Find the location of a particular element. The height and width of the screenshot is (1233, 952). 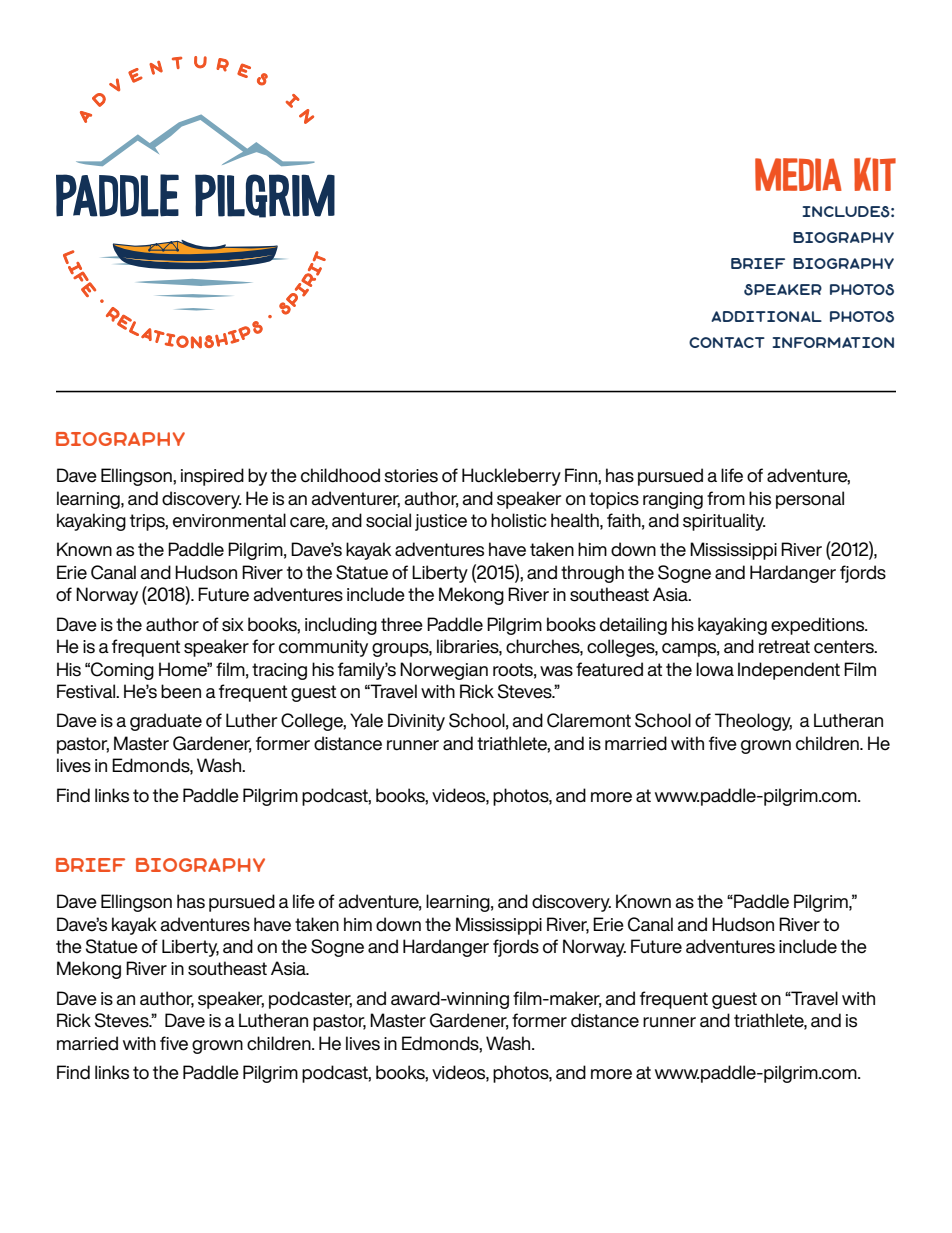

additional is located at coordinates (766, 316).
